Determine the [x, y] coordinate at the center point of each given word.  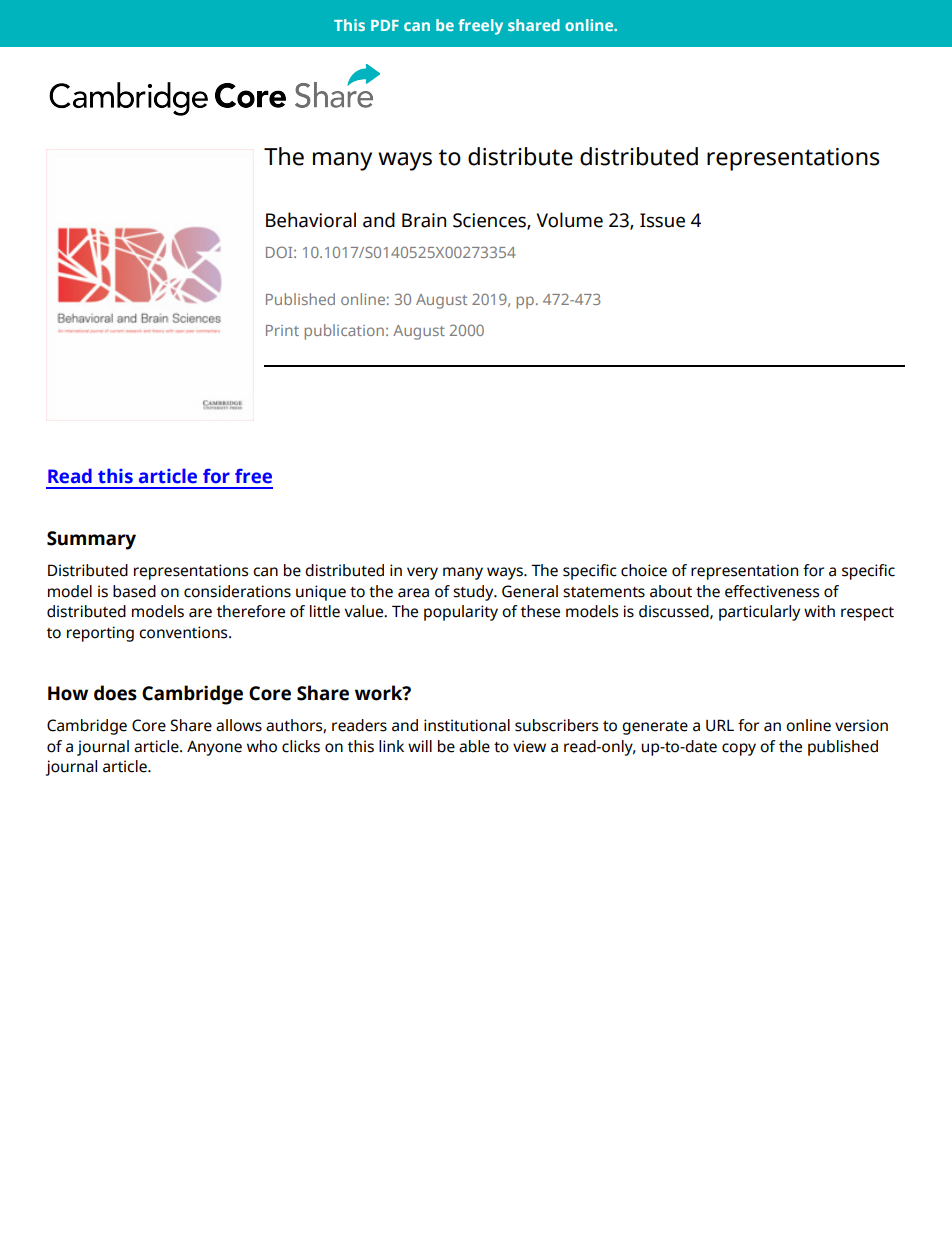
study [474, 593]
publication [344, 332]
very [422, 573]
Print [282, 330]
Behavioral [311, 220]
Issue [662, 220]
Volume [570, 220]
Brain [424, 220]
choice [644, 570]
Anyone [214, 748]
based [134, 591]
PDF [385, 25]
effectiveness [772, 591]
